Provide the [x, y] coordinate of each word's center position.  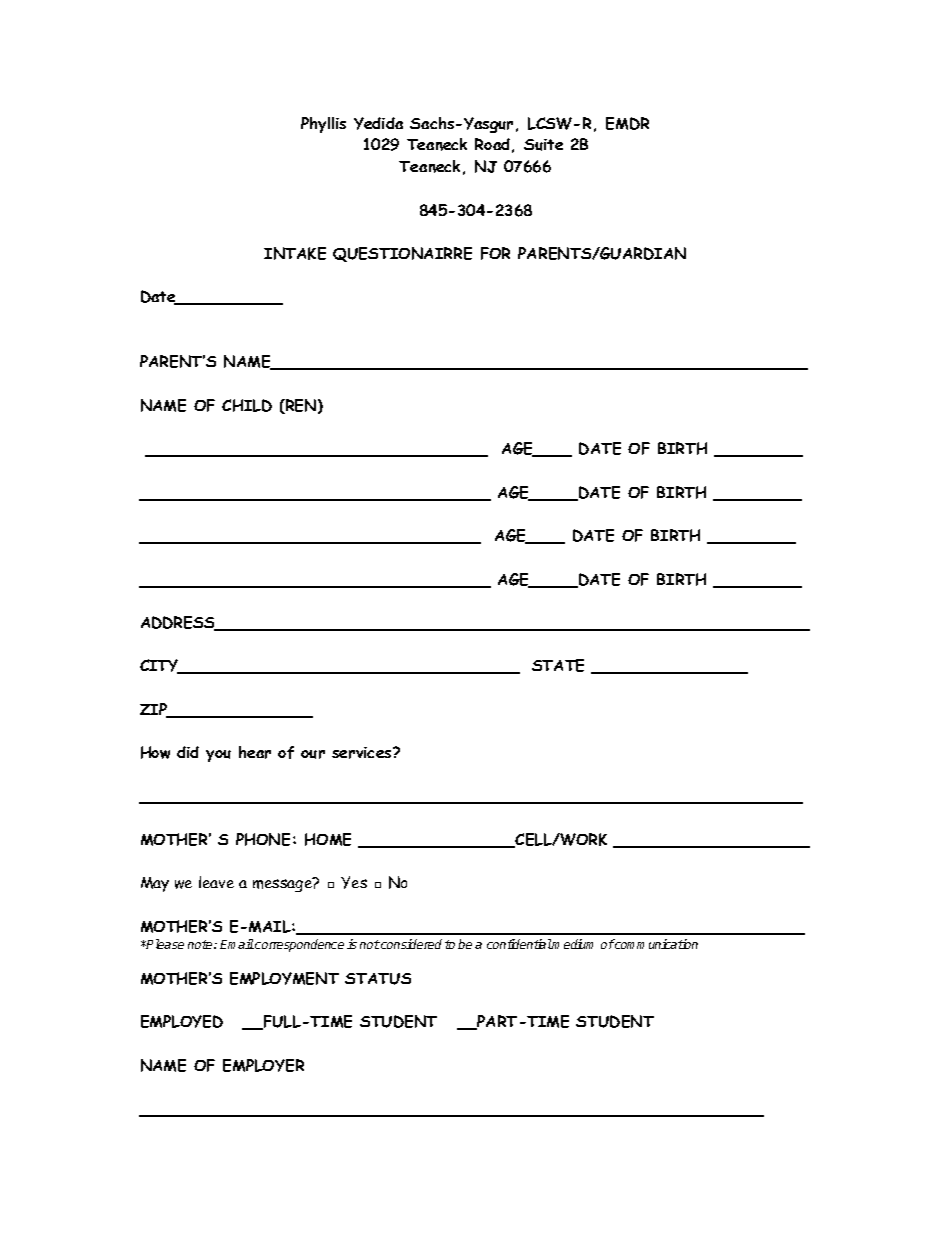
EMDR [627, 123]
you [218, 756]
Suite [543, 145]
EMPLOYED [182, 1021]
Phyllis [323, 125]
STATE [558, 665]
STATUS [378, 979]
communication [655, 944]
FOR [495, 253]
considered [410, 944]
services [363, 753]
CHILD [247, 405]
